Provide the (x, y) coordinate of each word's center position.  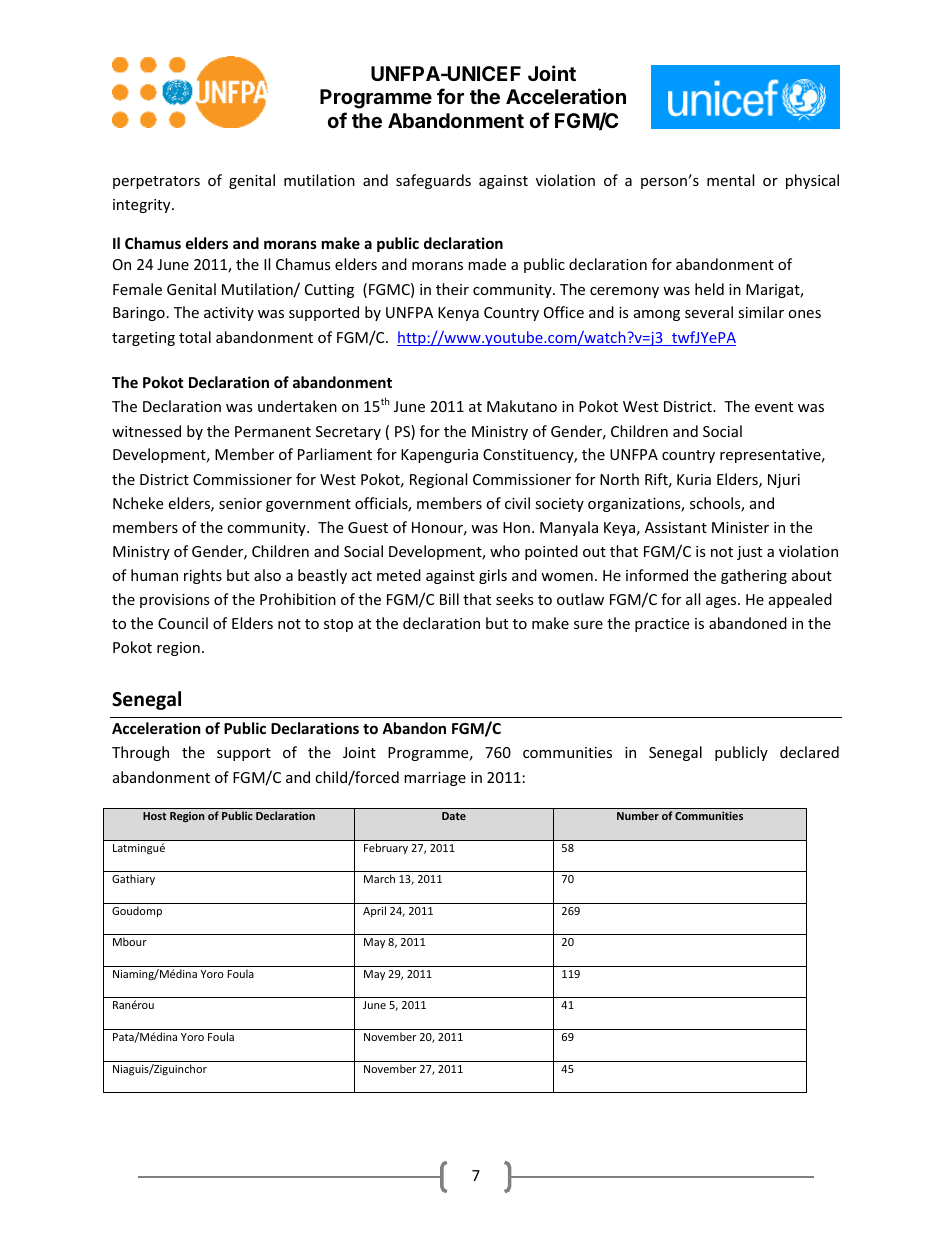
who (505, 551)
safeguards (433, 181)
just (749, 553)
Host (154, 816)
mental (730, 180)
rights (203, 576)
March (379, 878)
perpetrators (156, 182)
